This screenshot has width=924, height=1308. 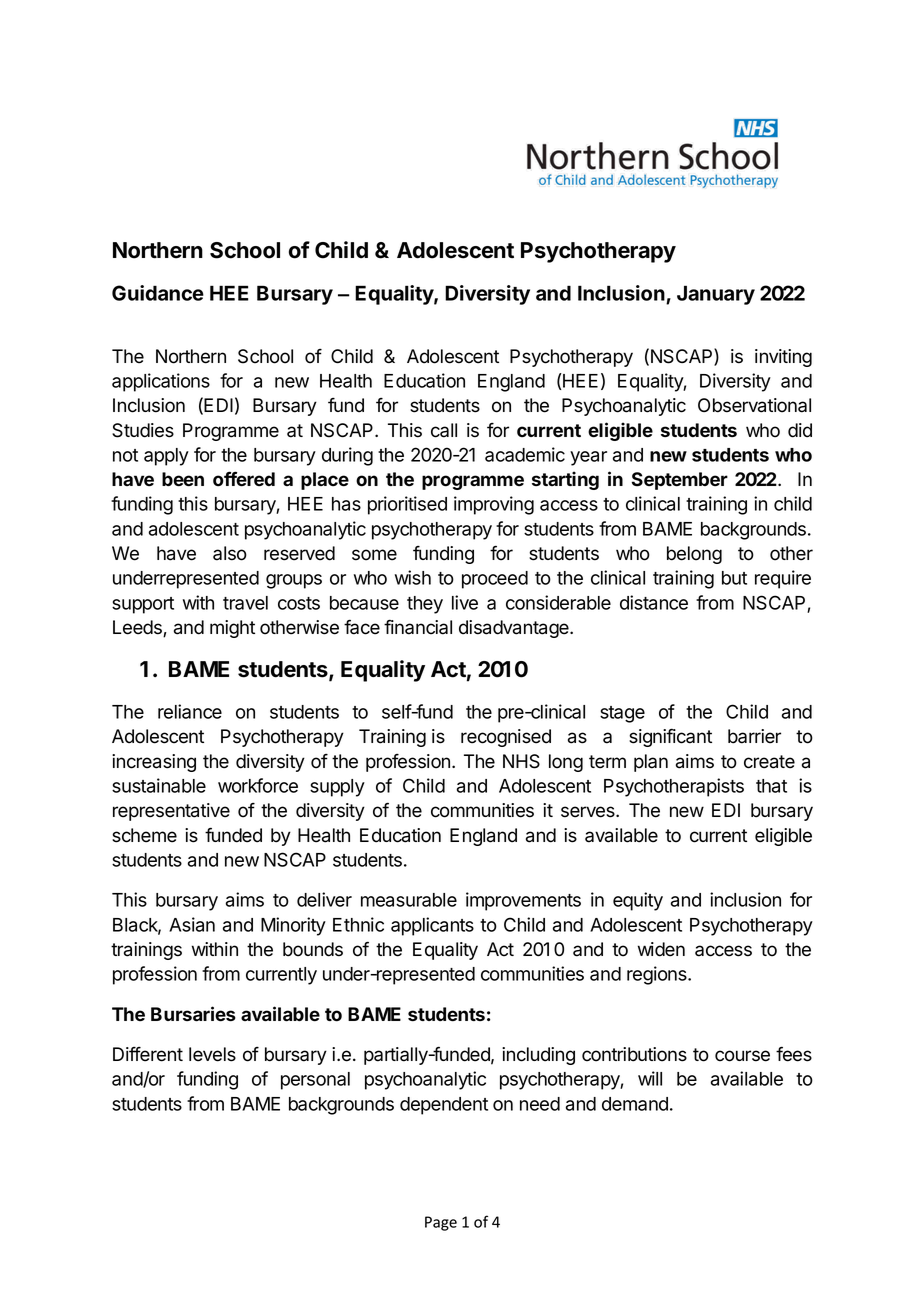 What do you see at coordinates (444, 430) in the screenshot?
I see `call` at bounding box center [444, 430].
